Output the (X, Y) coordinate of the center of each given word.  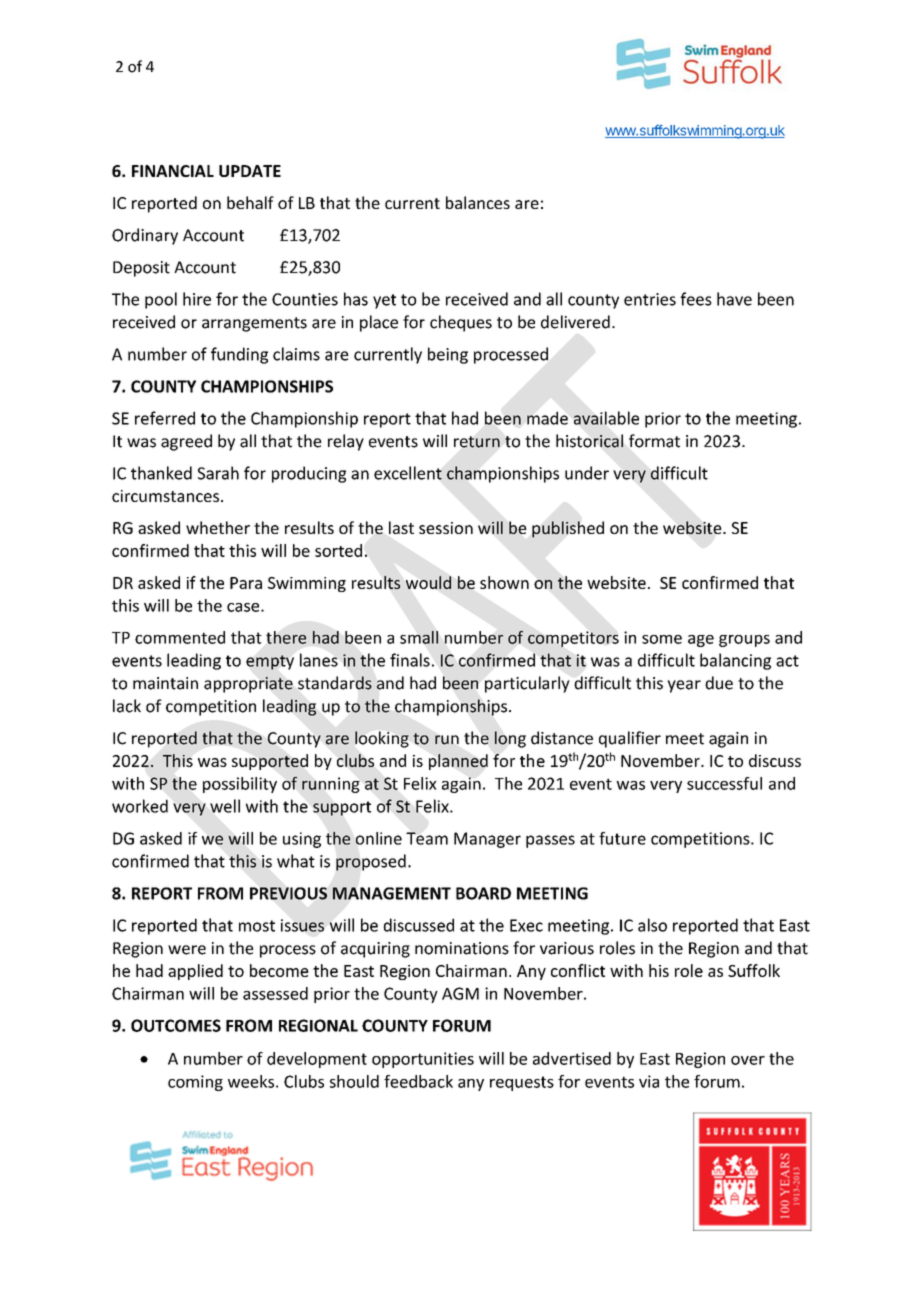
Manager (487, 840)
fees (696, 299)
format (654, 441)
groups (744, 641)
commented (180, 637)
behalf (250, 202)
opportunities (423, 1060)
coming (195, 1083)
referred (165, 418)
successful (724, 783)
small (419, 637)
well (225, 806)
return (477, 442)
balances (478, 202)
